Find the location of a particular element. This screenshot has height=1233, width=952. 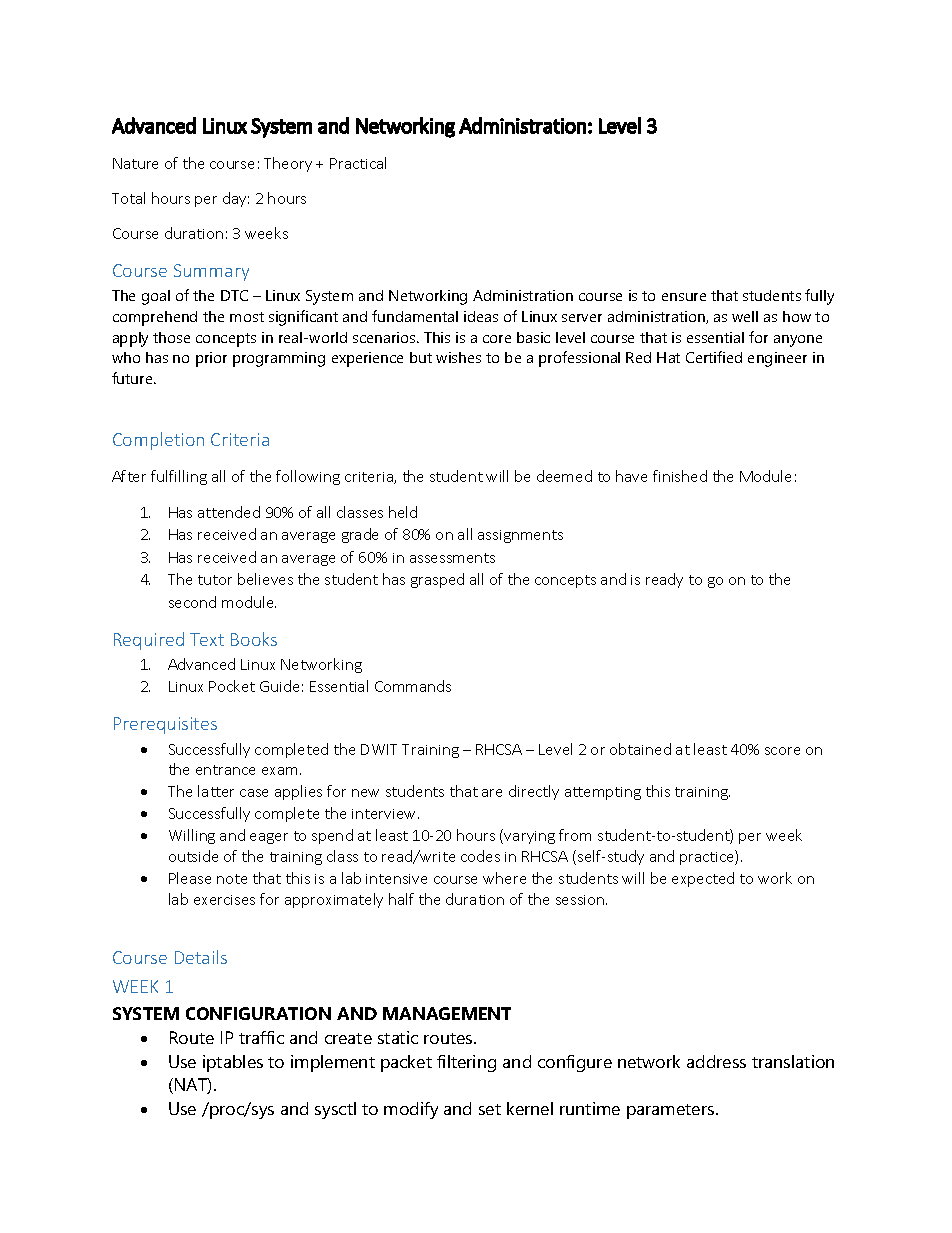

Practical is located at coordinates (358, 163).
